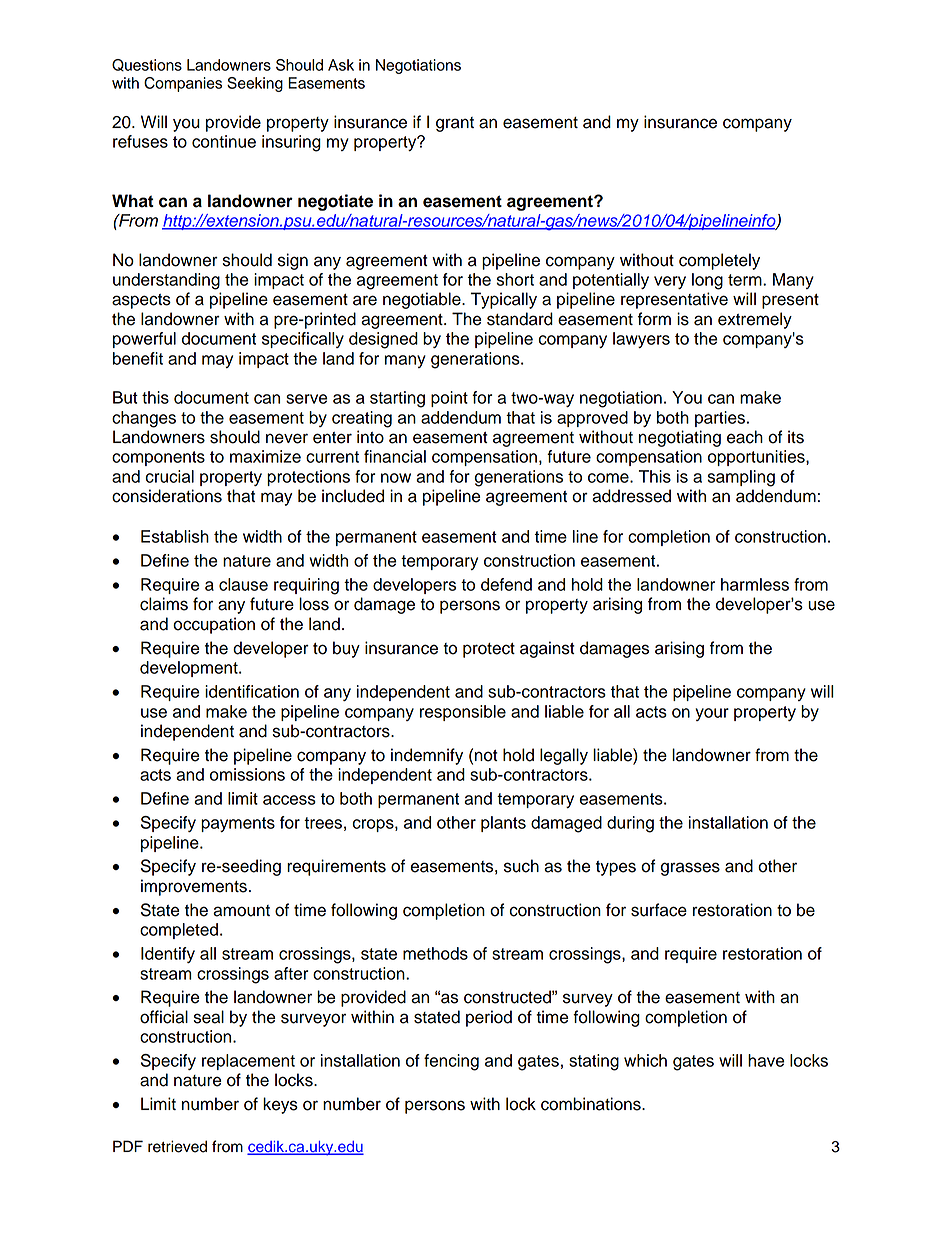  I want to click on grant, so click(455, 124).
